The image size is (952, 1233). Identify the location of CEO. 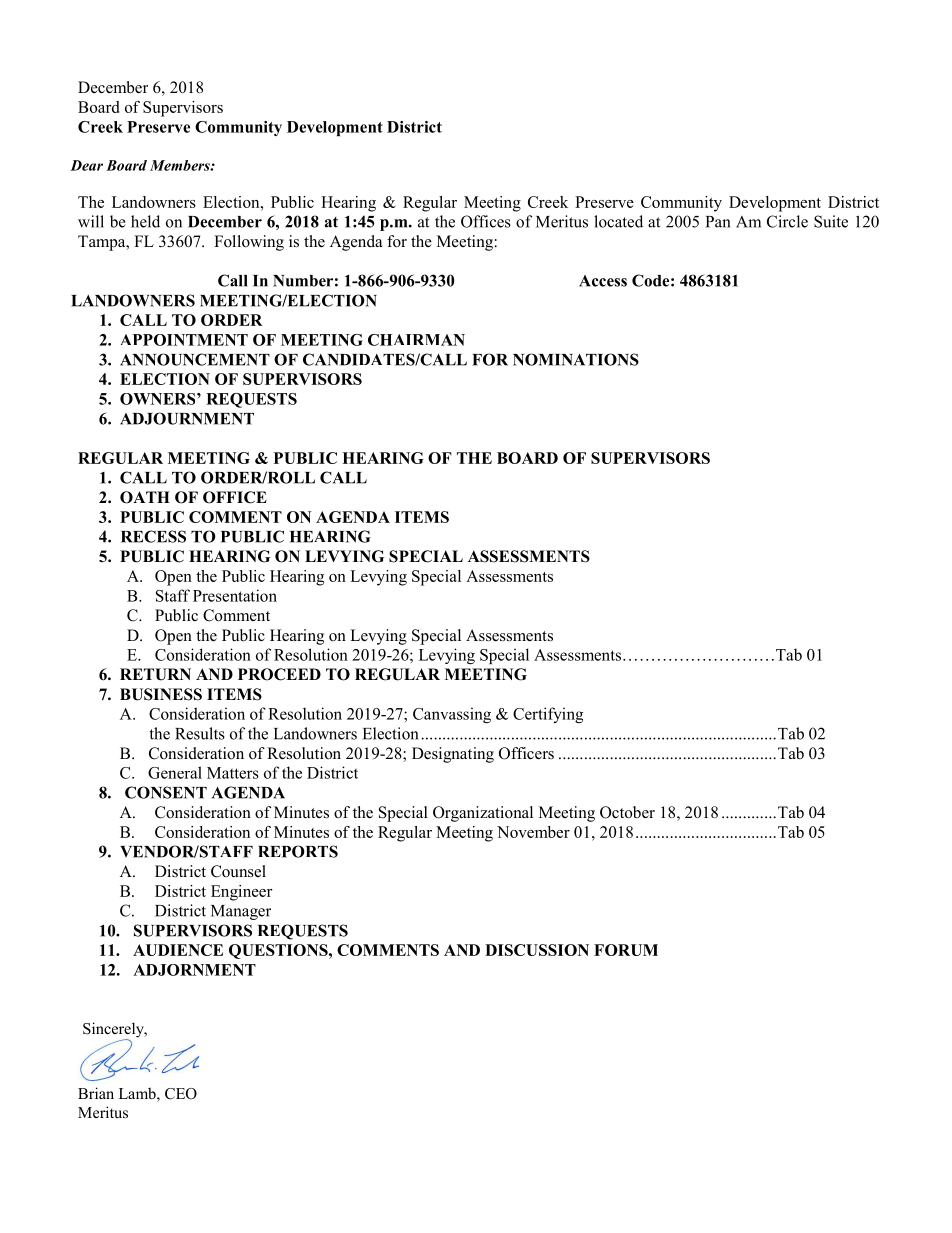
(181, 1094).
